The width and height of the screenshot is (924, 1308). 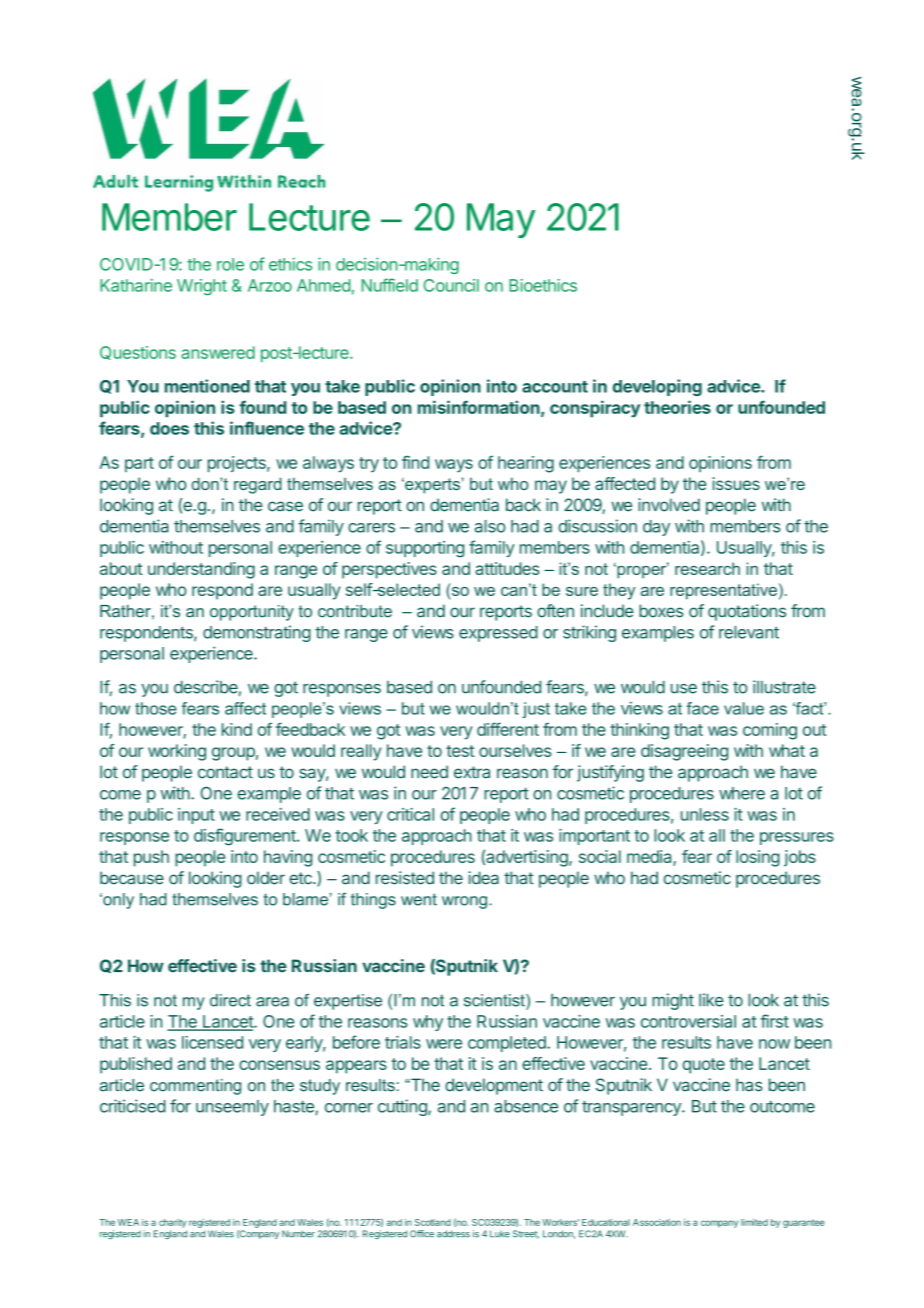 What do you see at coordinates (460, 751) in the screenshot?
I see `test` at bounding box center [460, 751].
